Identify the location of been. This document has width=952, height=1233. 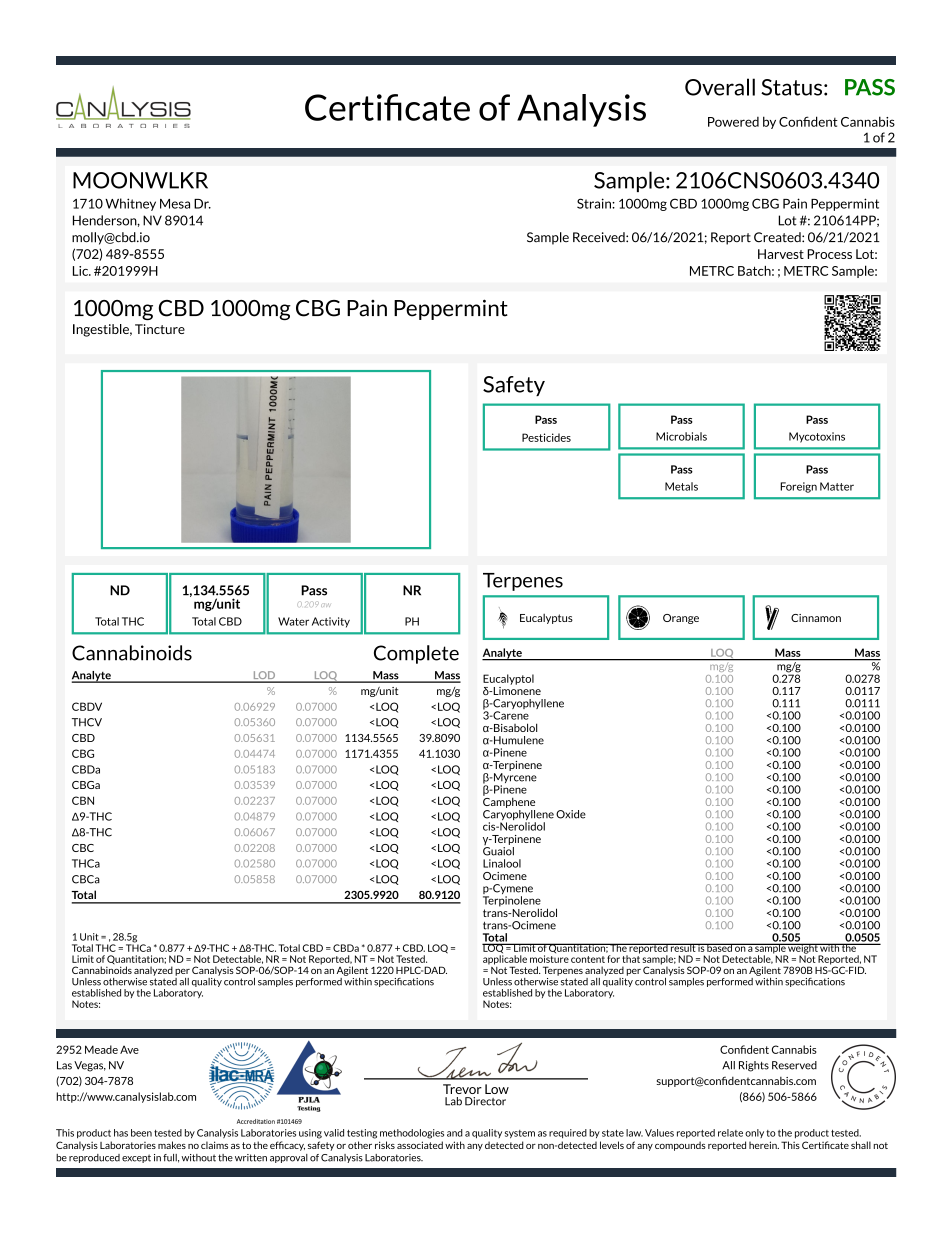
(141, 1133).
